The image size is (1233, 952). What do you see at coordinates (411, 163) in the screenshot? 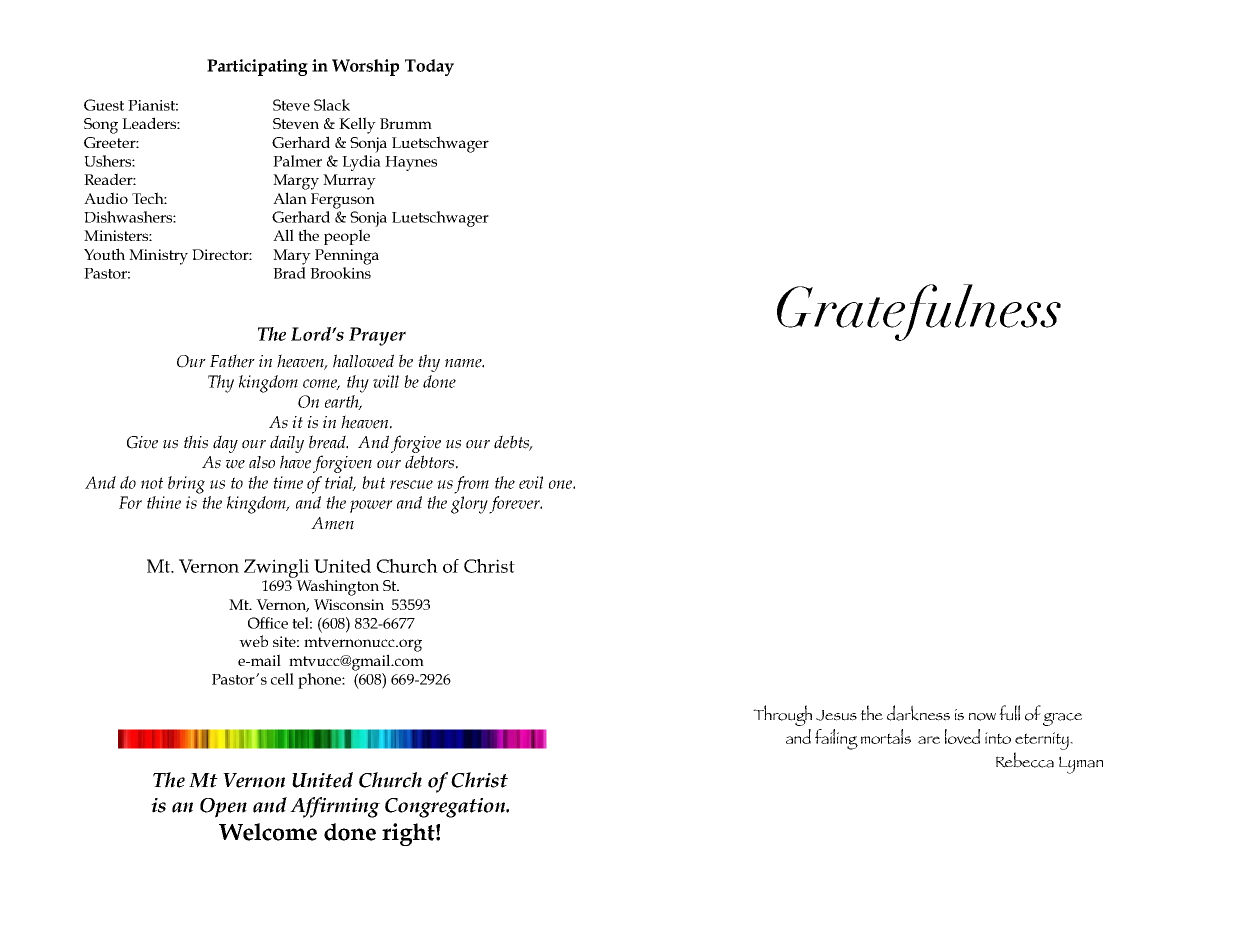
I see `Haynes` at bounding box center [411, 163].
